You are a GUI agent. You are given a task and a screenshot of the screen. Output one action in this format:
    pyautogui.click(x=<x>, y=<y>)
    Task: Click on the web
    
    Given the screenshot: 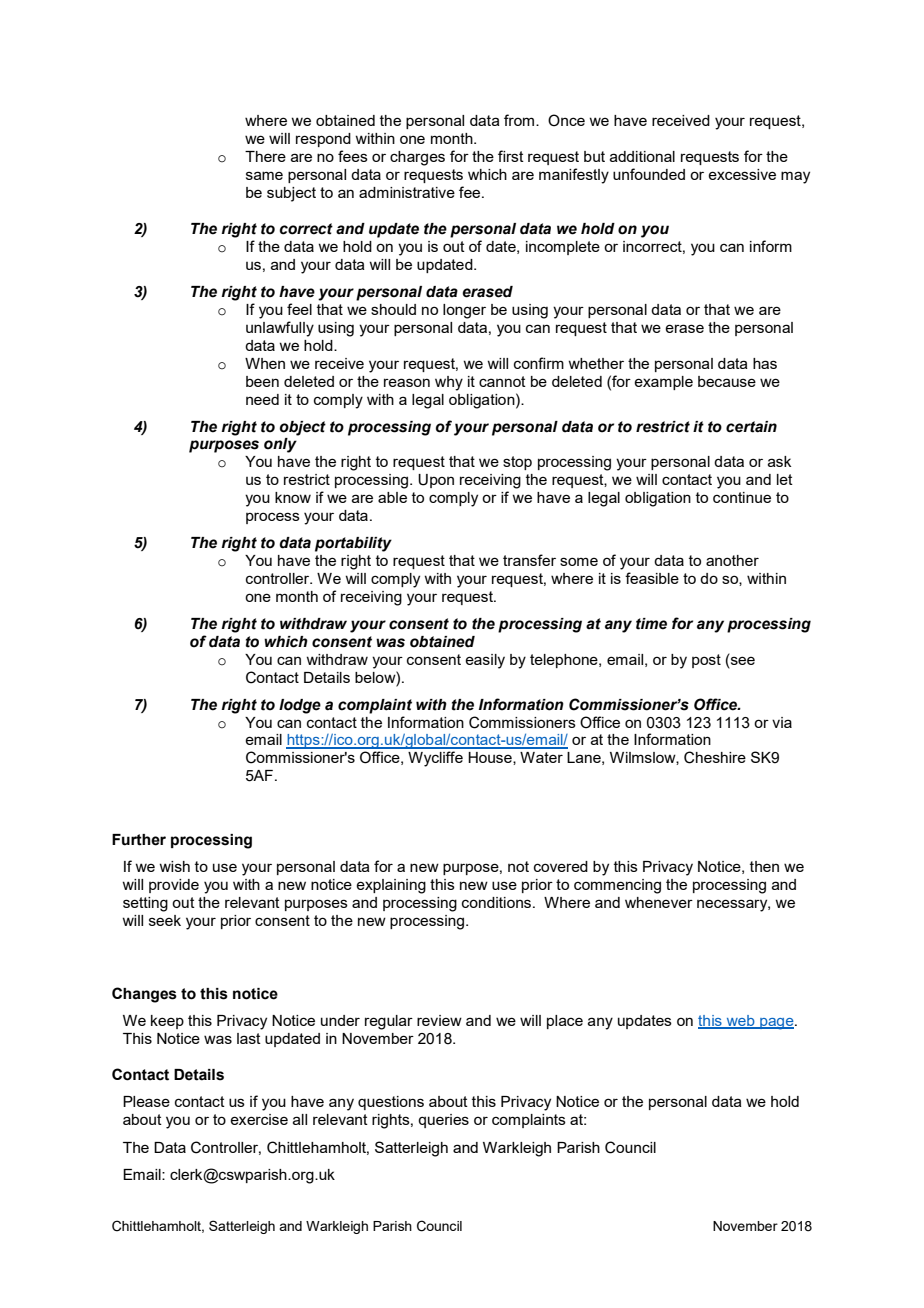 What is the action you would take?
    pyautogui.click(x=741, y=1021)
